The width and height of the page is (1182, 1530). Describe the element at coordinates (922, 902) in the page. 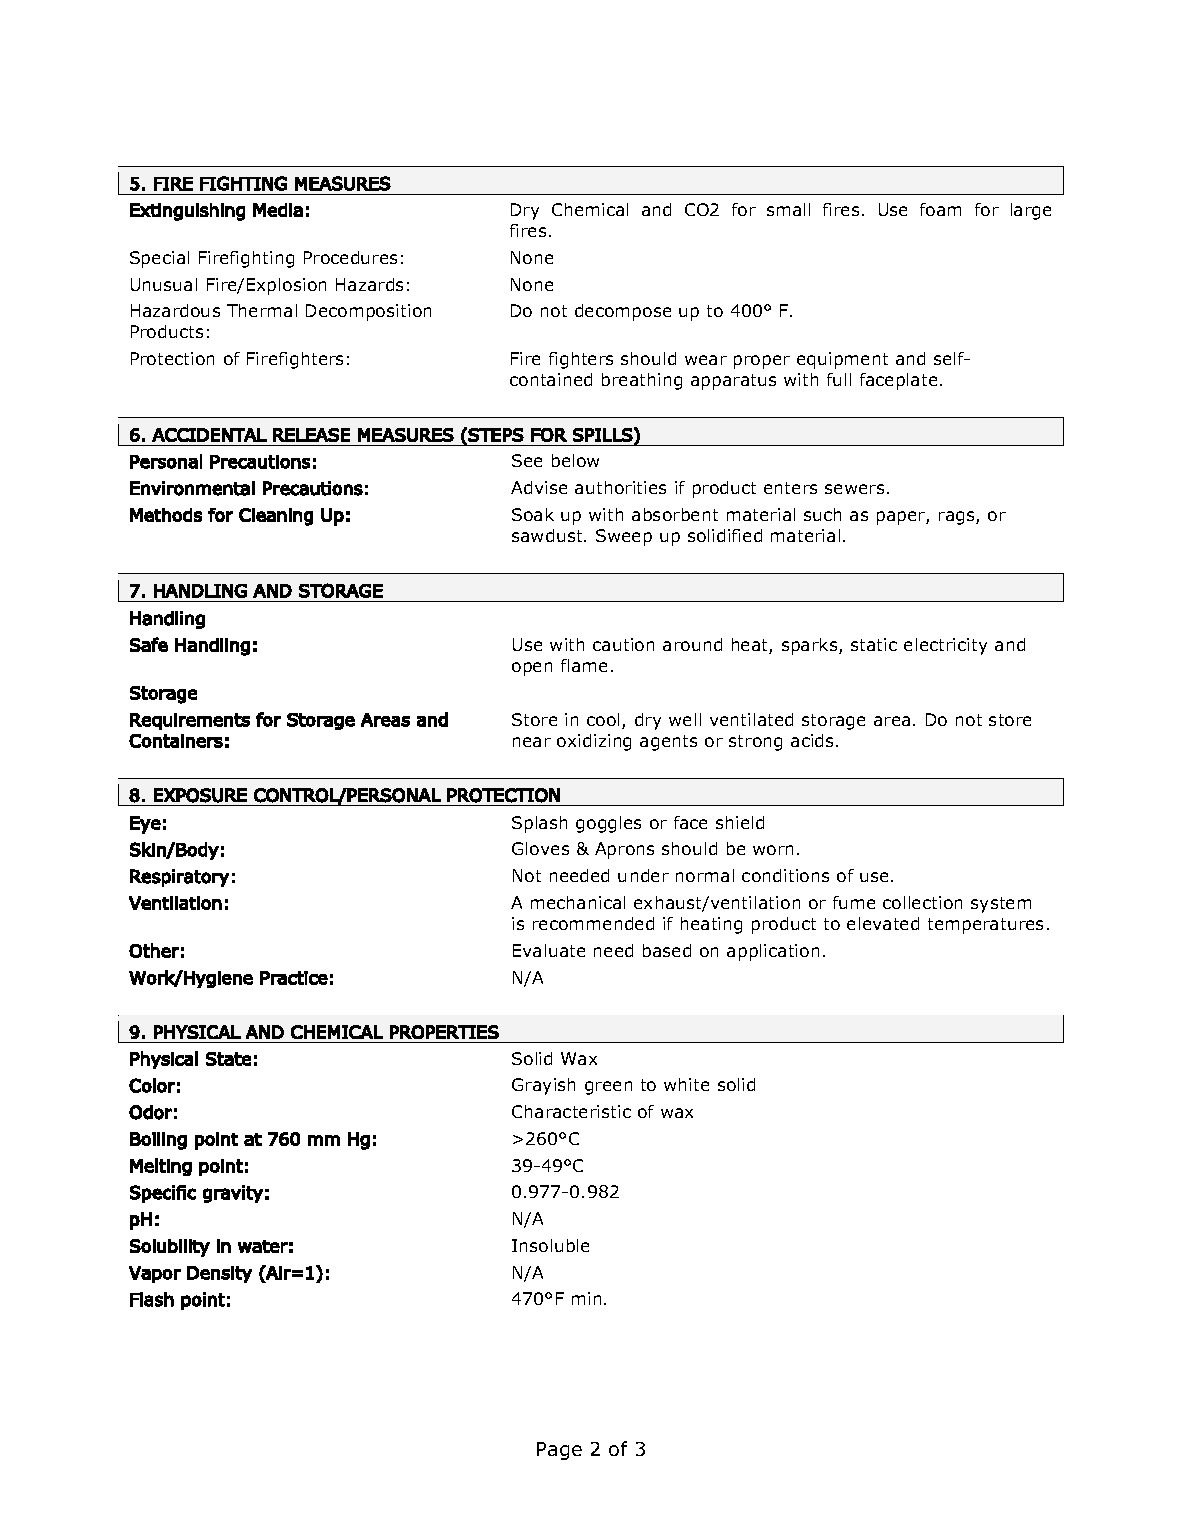

I see `collection` at that location.
